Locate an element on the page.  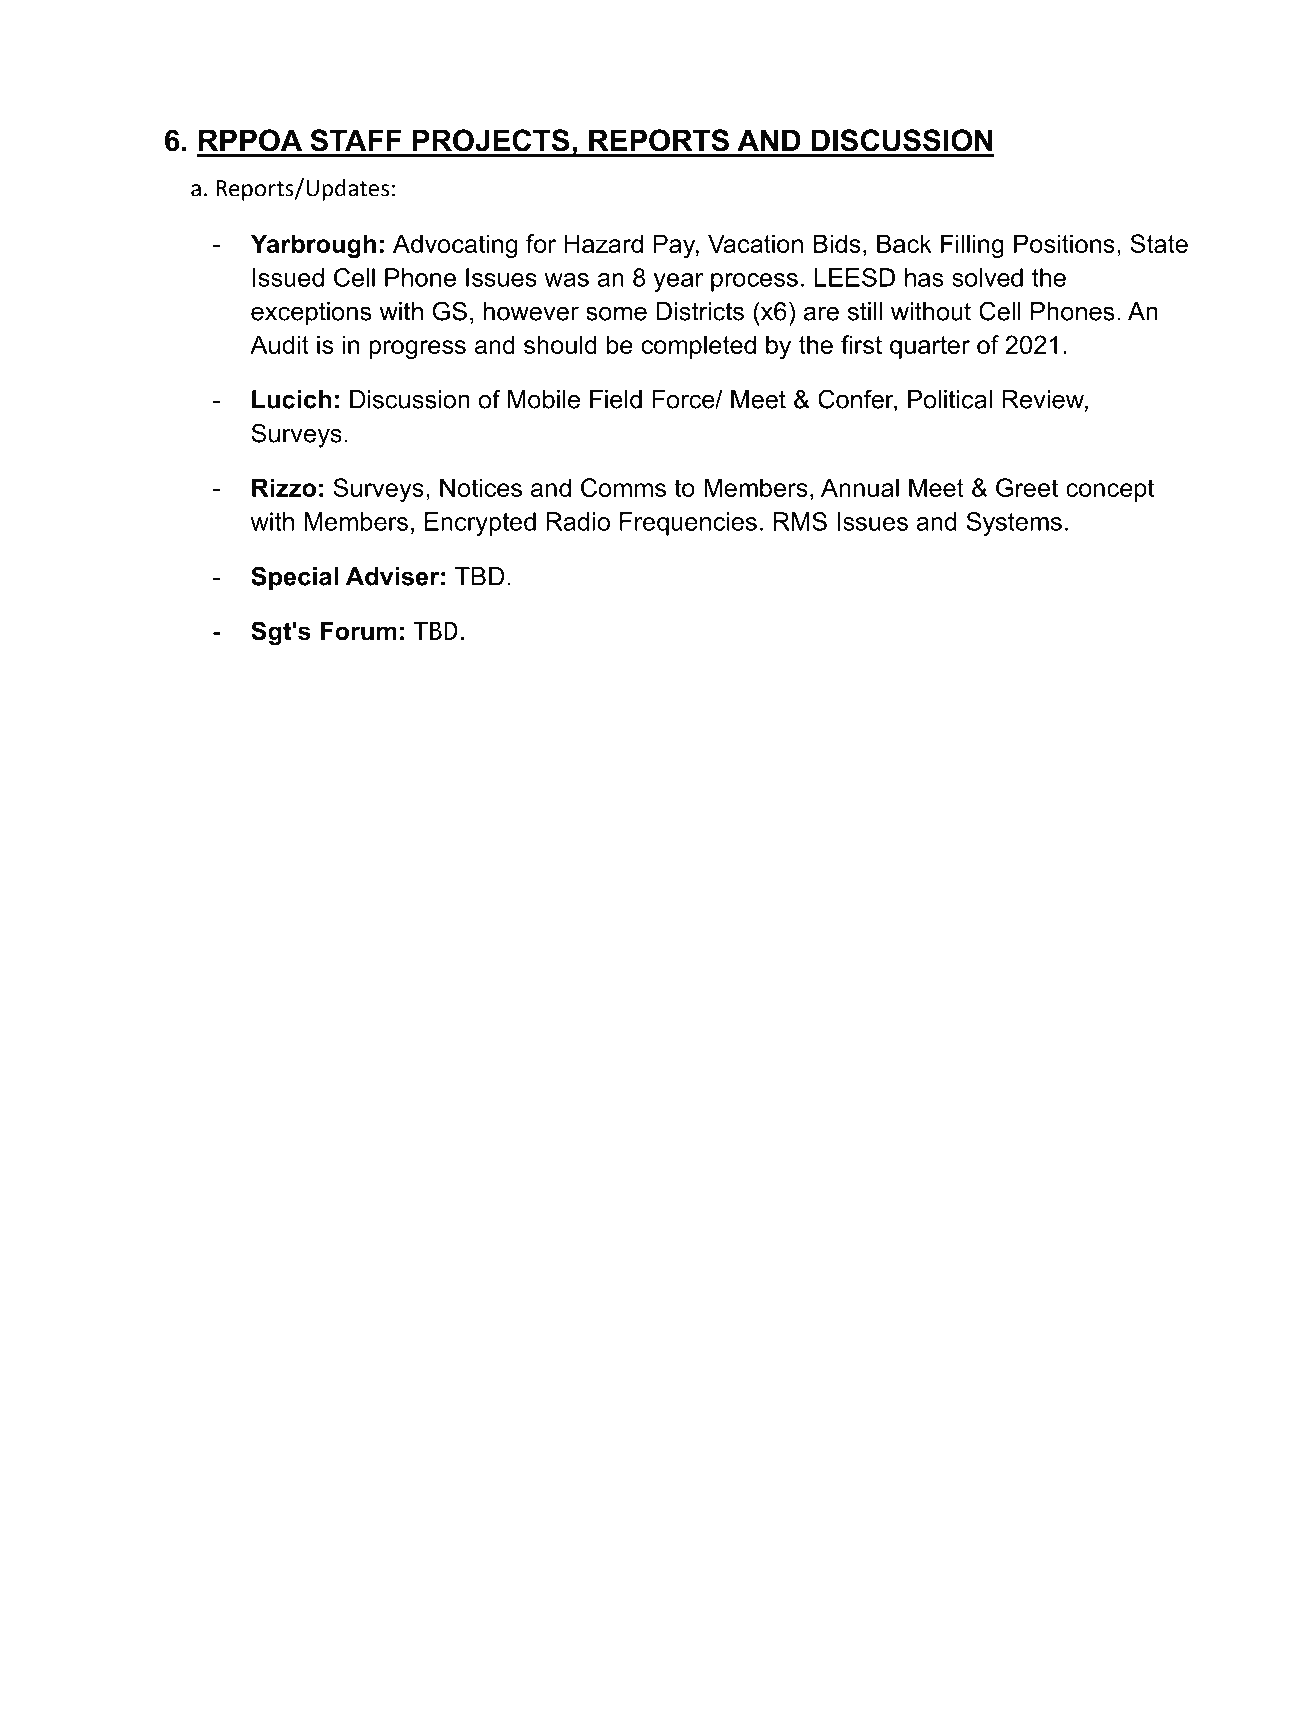
Comms is located at coordinates (623, 487).
